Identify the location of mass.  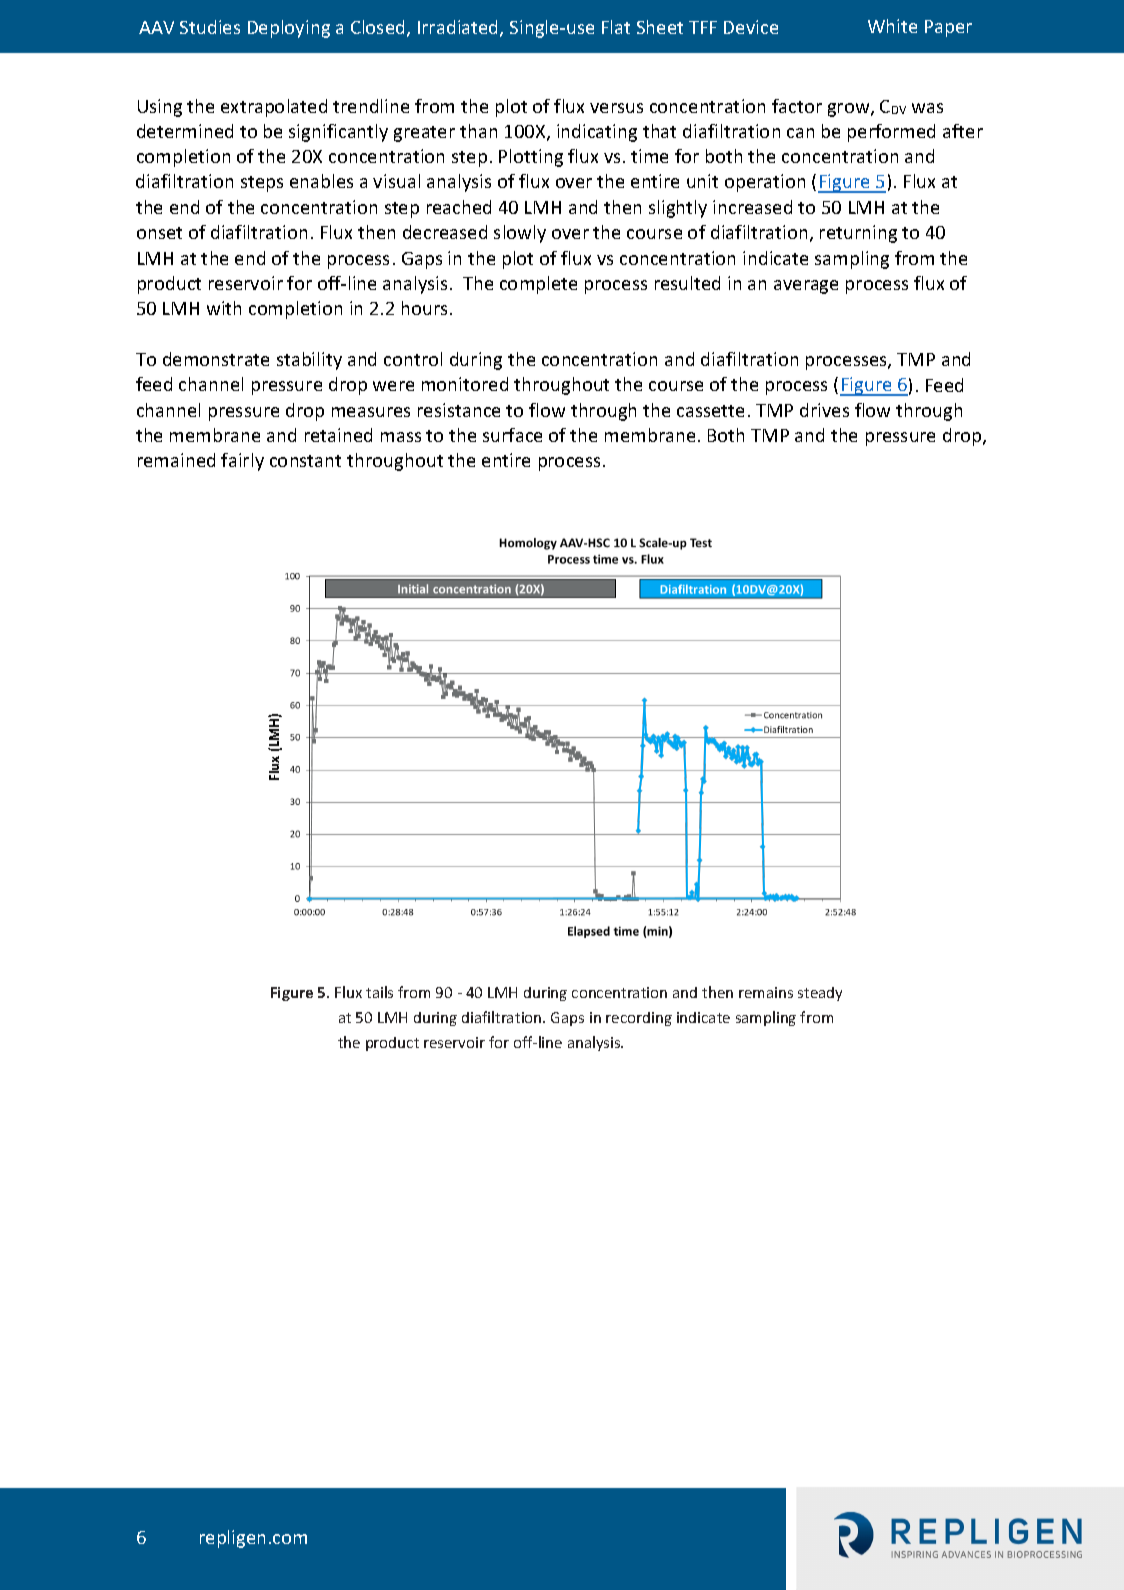
(401, 437).
